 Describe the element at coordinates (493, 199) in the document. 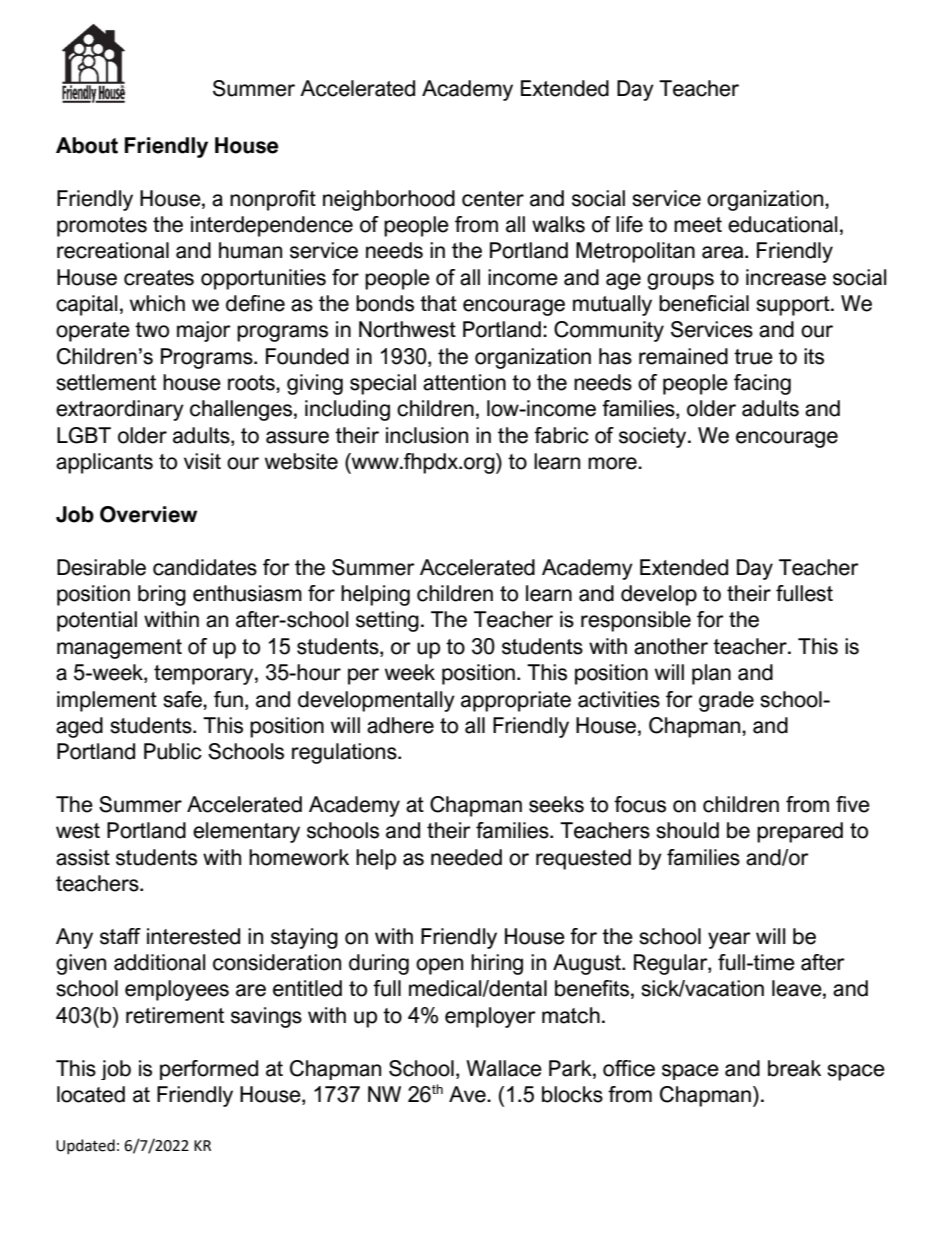

I see `center` at that location.
